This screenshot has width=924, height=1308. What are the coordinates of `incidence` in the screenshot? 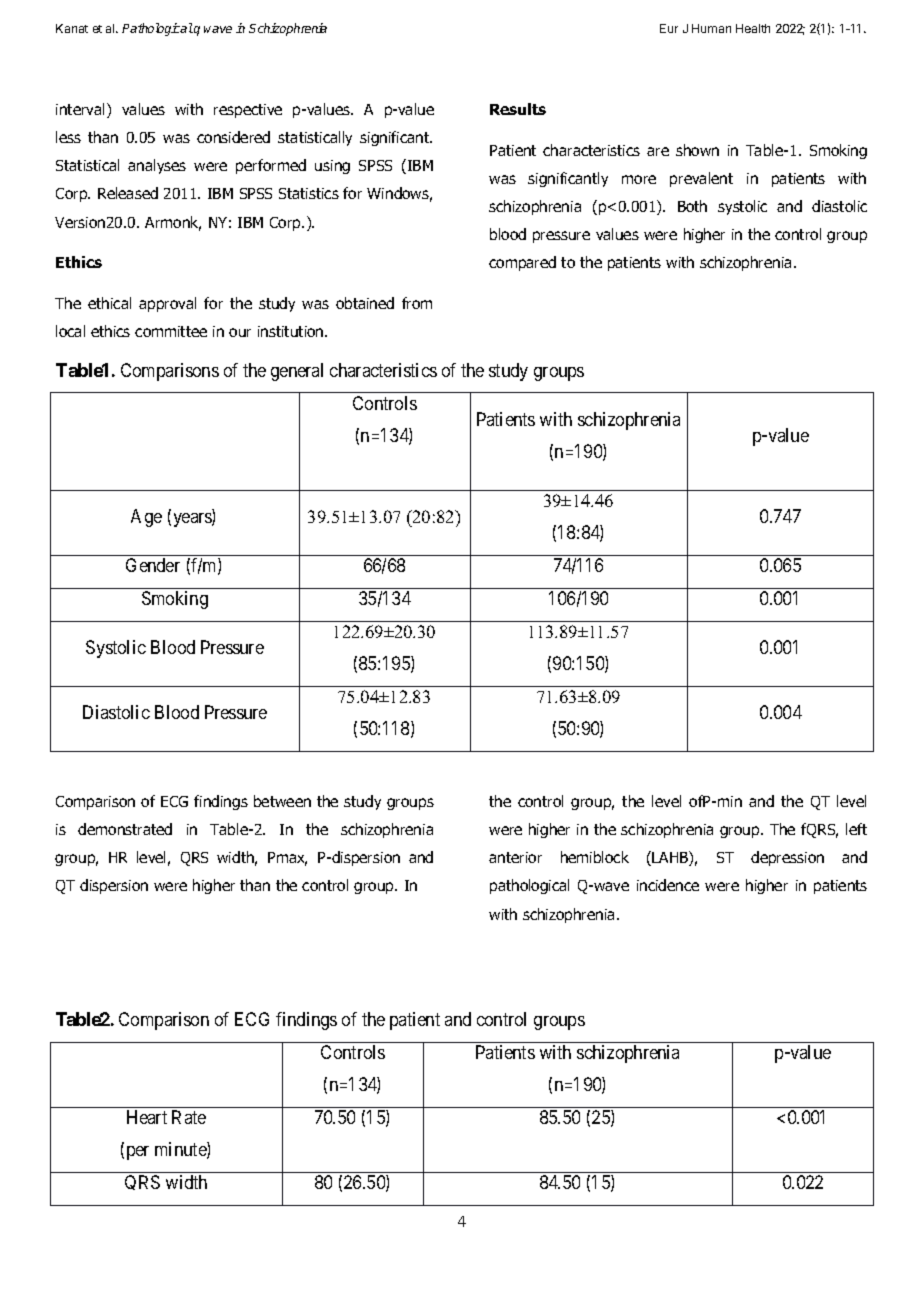 It's located at (668, 885).
